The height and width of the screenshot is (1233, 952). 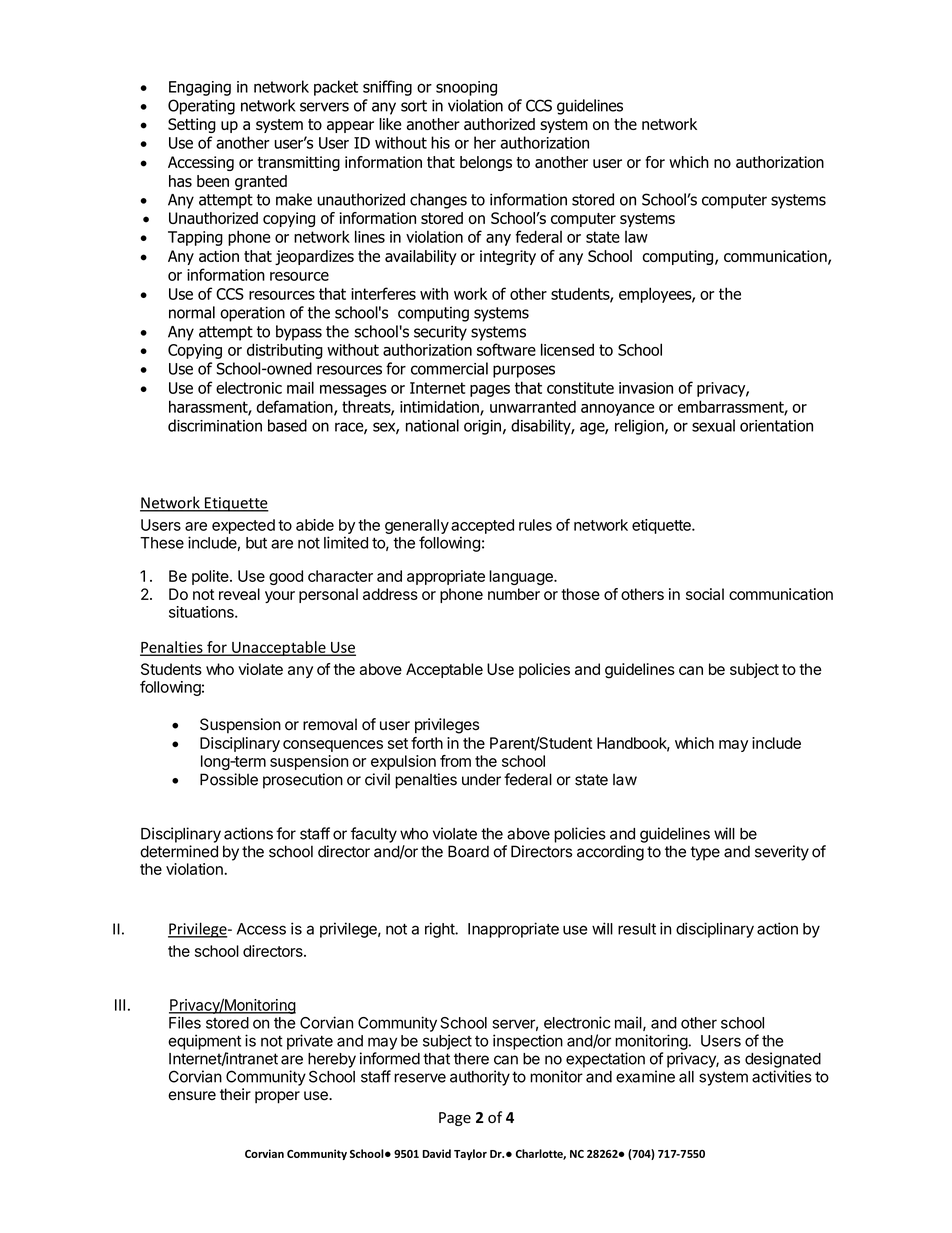 What do you see at coordinates (192, 1096) in the screenshot?
I see `ensure` at bounding box center [192, 1096].
